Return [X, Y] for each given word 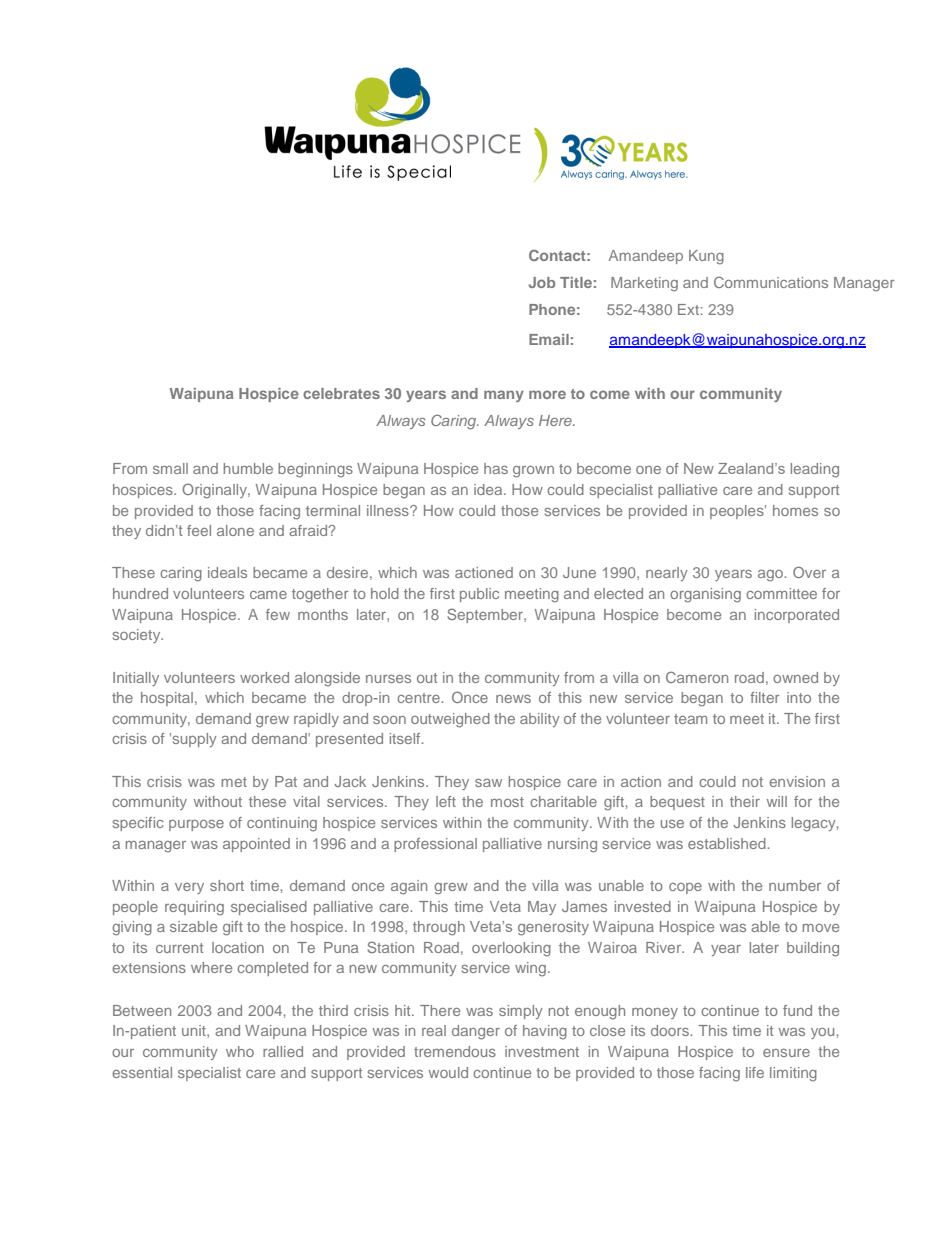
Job [542, 282]
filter [764, 697]
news [513, 699]
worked [264, 677]
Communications [771, 282]
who [240, 1051]
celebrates [341, 393]
